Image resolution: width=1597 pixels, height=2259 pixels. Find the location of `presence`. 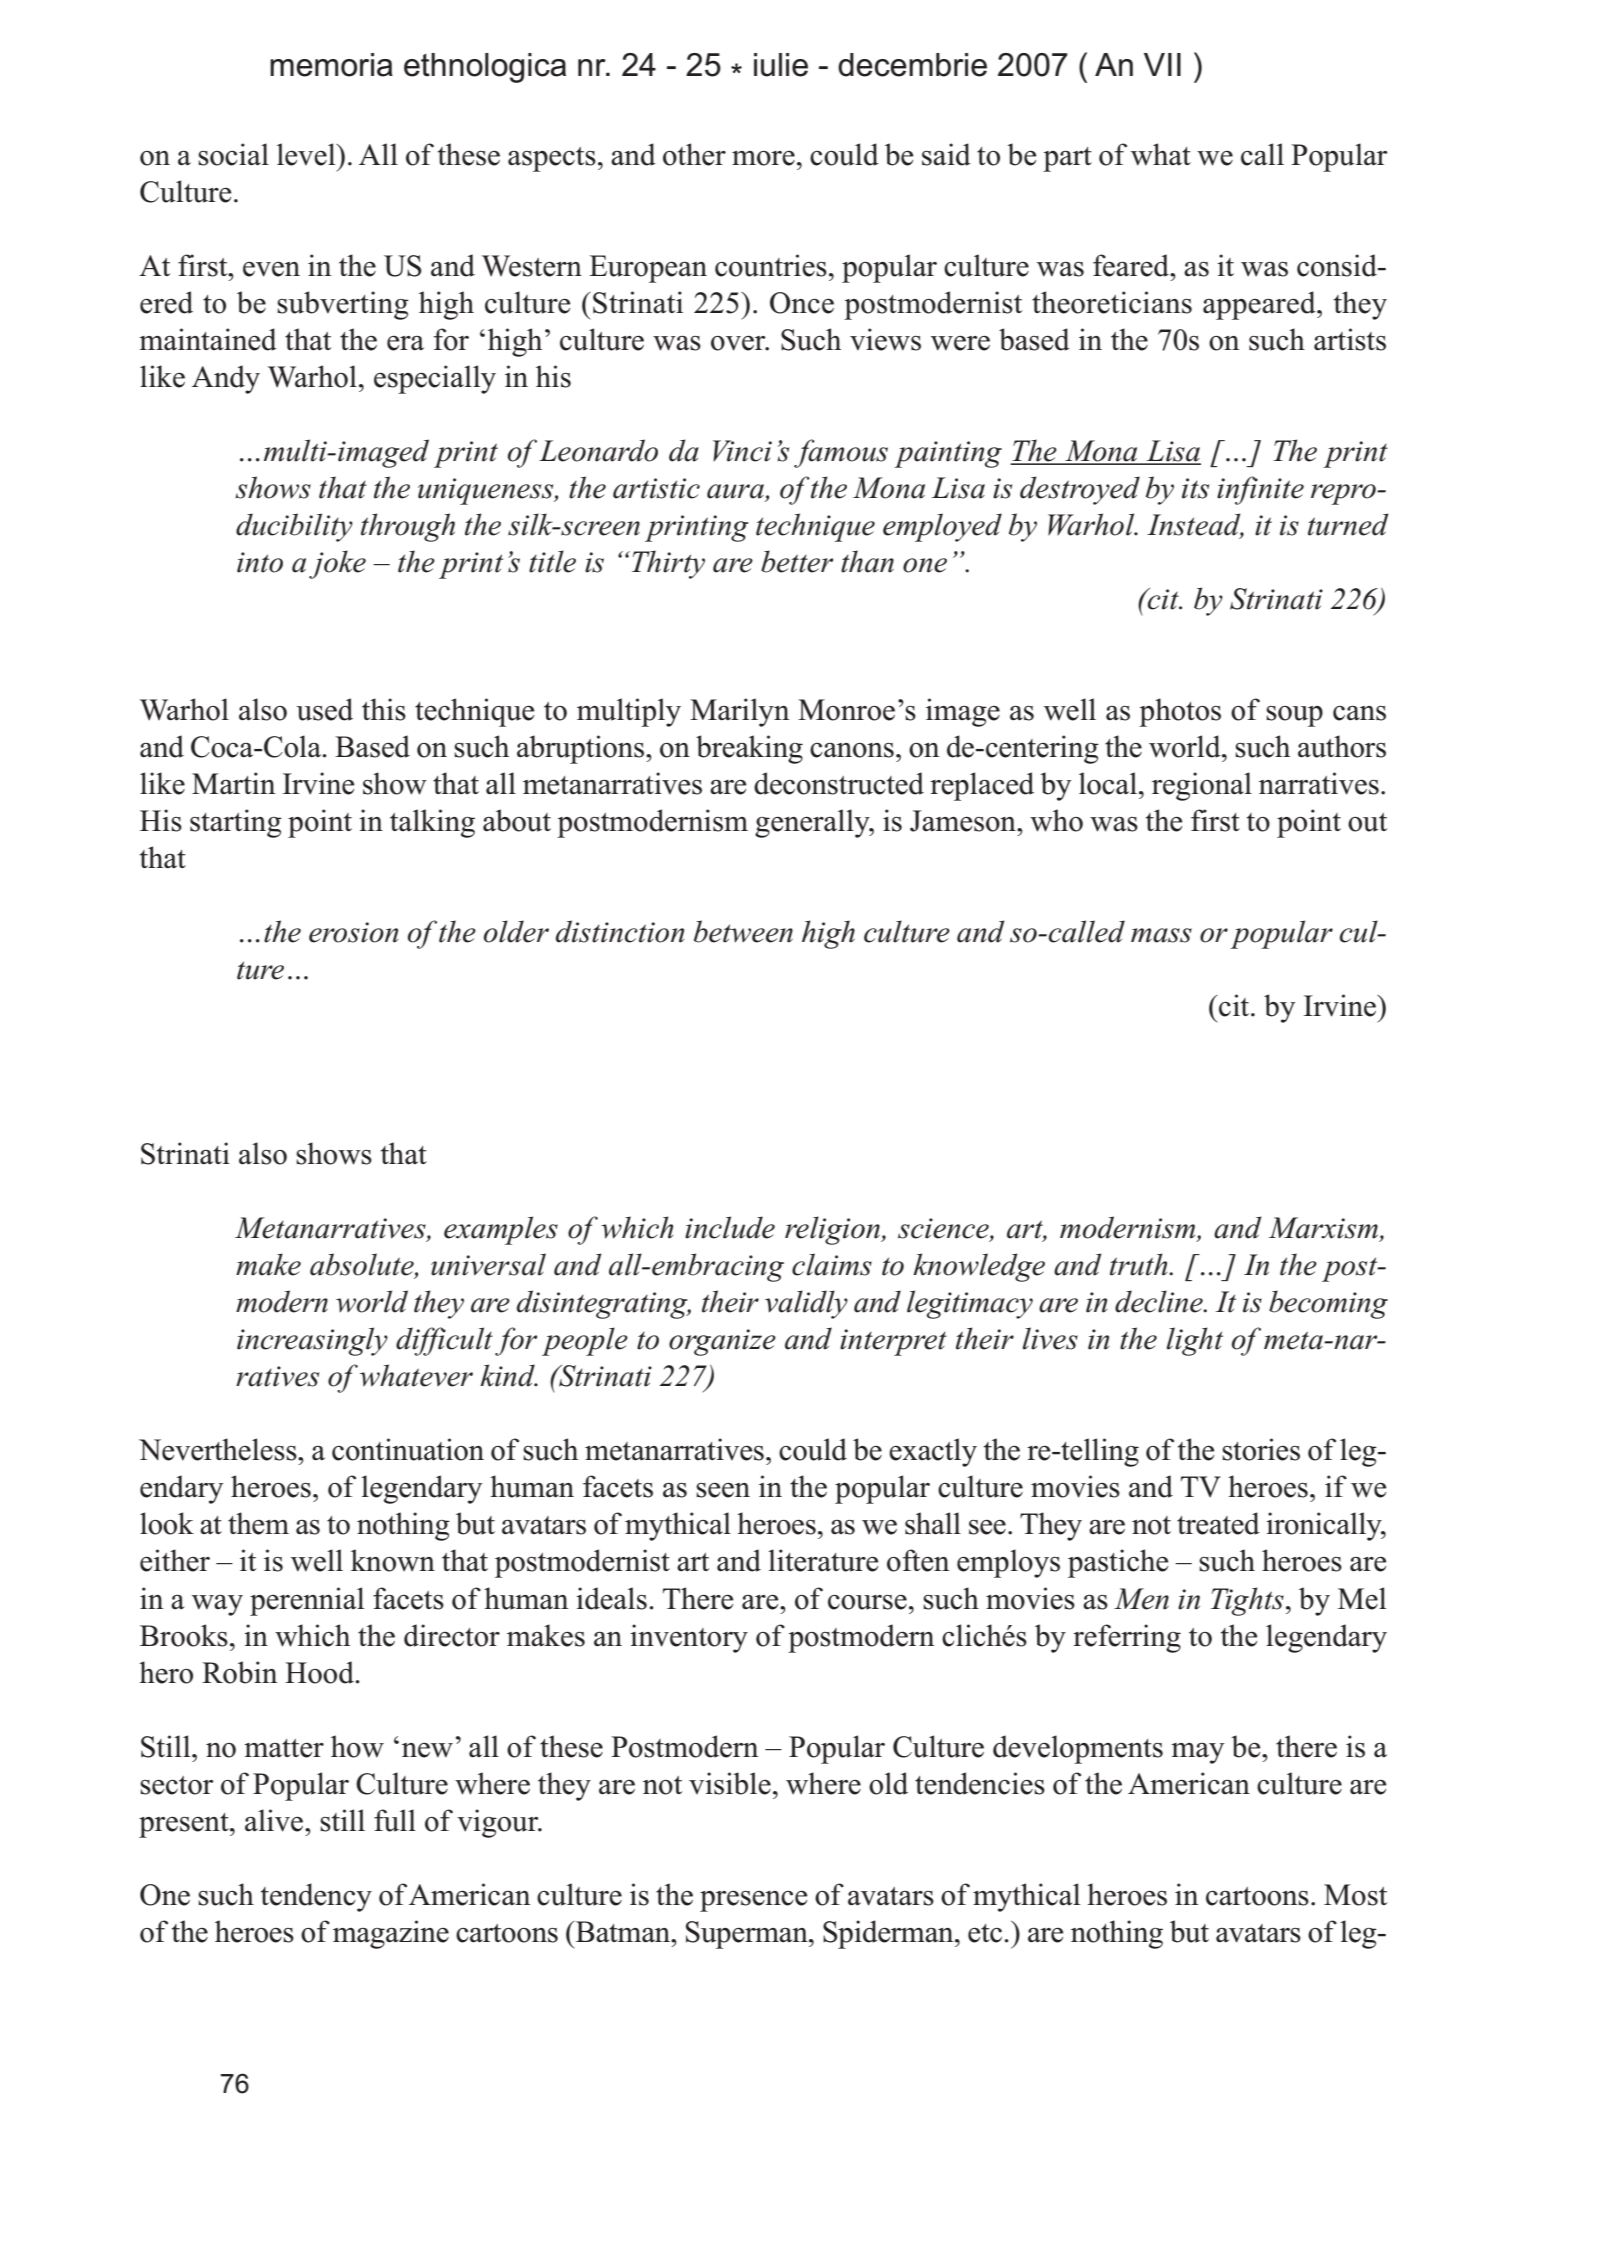

presence is located at coordinates (753, 1901).
